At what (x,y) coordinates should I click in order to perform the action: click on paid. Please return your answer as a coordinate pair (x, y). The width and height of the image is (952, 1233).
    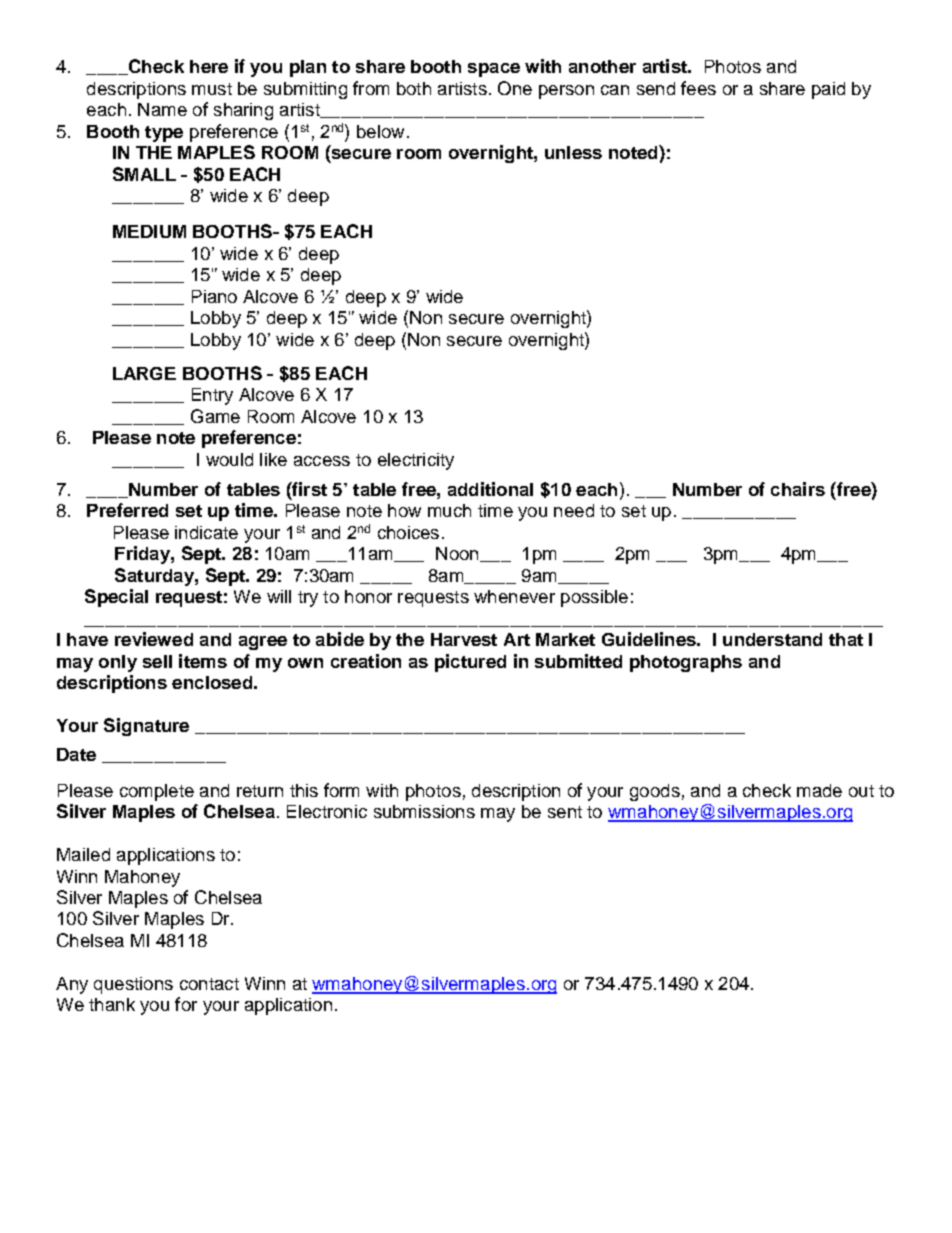
    Looking at the image, I should click on (828, 90).
